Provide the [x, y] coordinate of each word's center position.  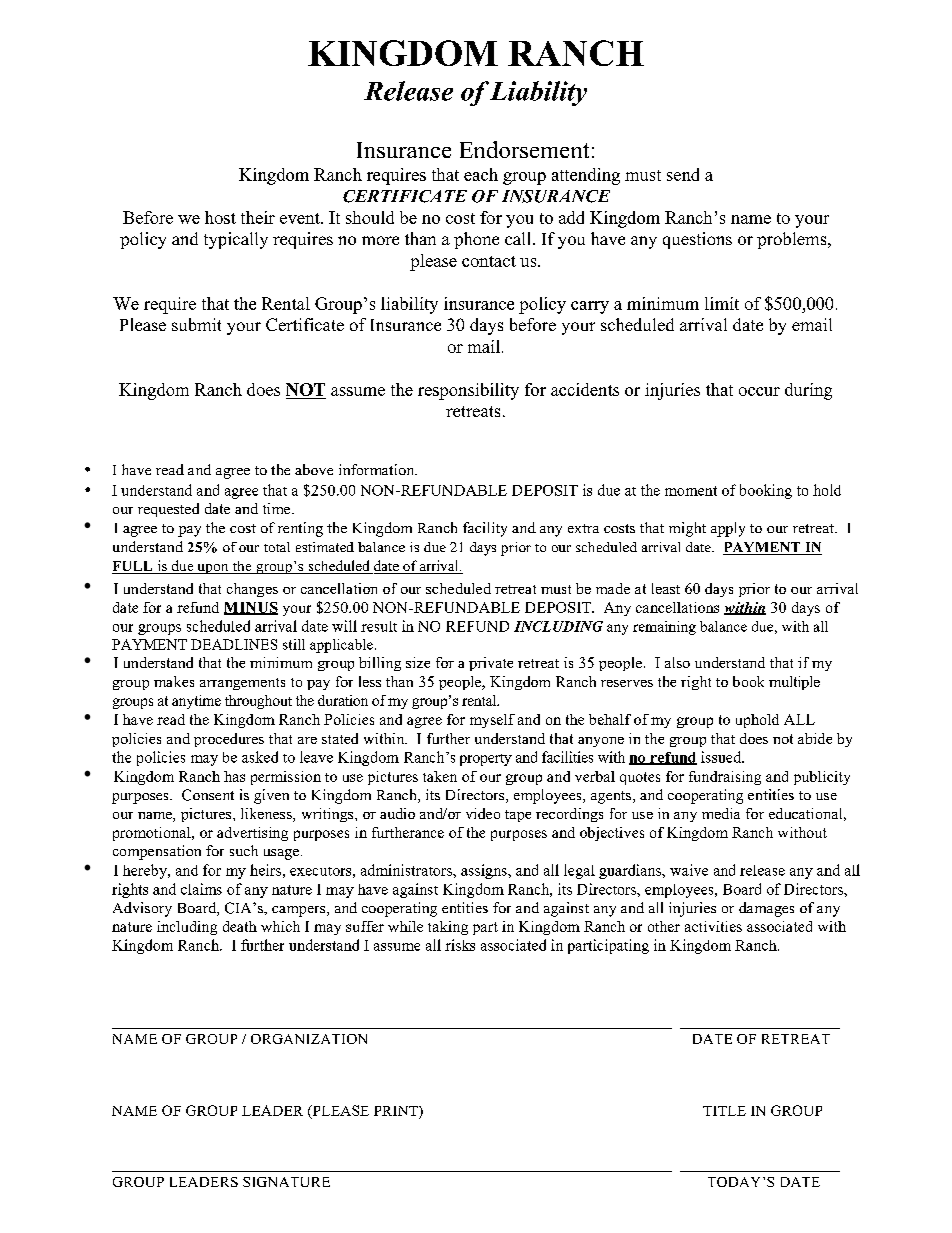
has [234, 776]
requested [168, 510]
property [486, 760]
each [481, 174]
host [220, 217]
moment [691, 491]
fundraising [725, 778]
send [683, 174]
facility [485, 529]
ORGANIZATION [309, 1039]
